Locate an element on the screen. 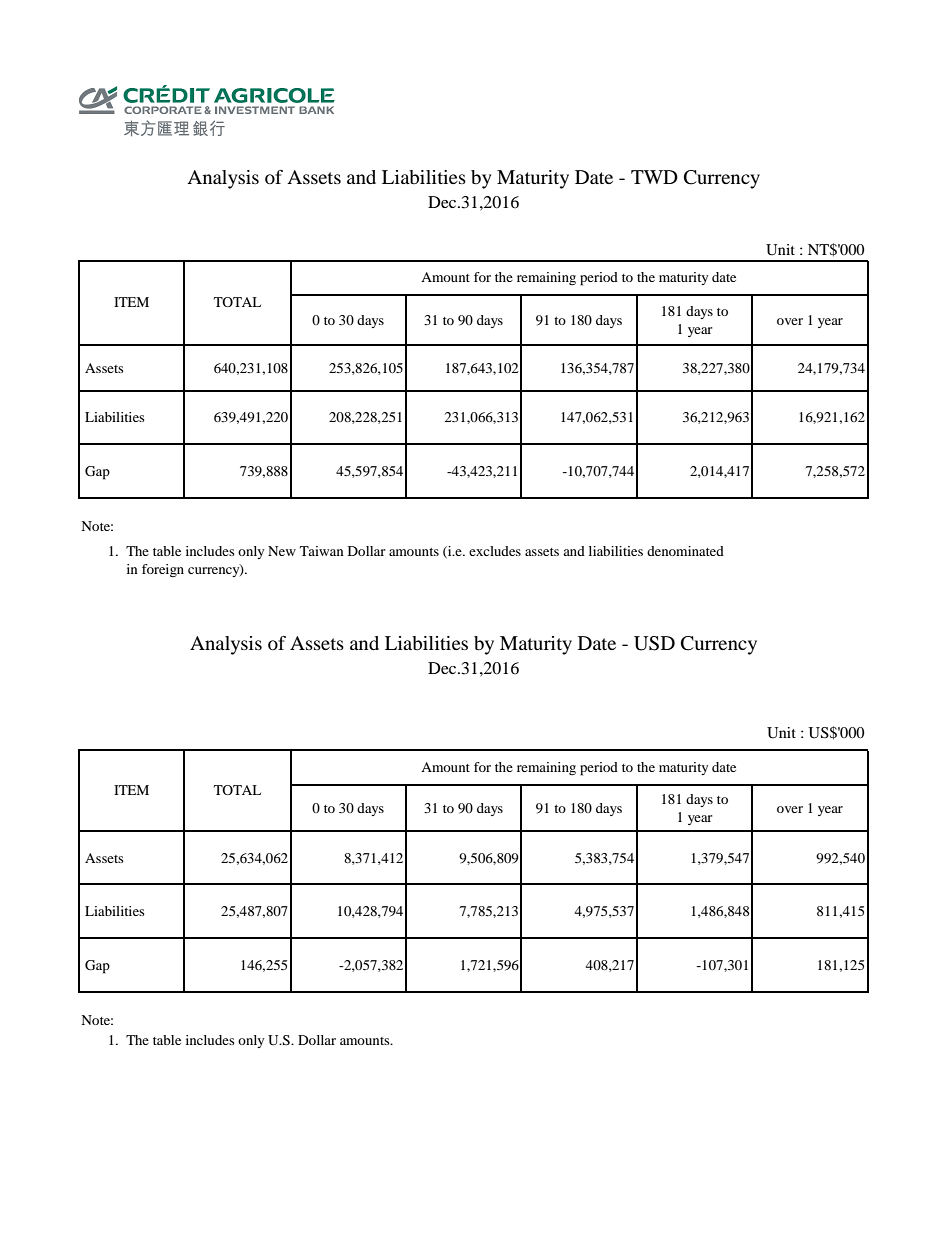  Taiwan is located at coordinates (322, 551).
